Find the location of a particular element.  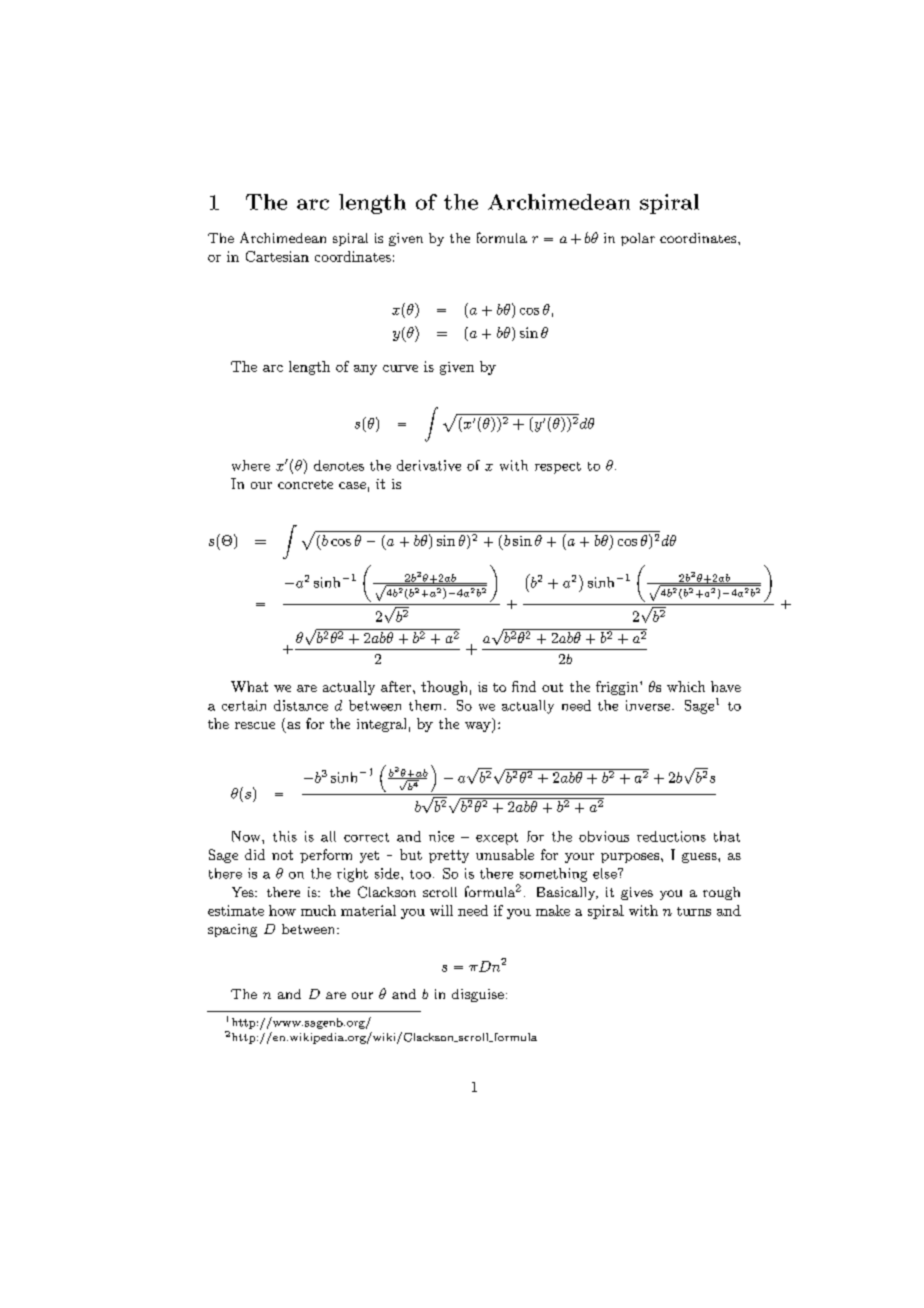

polar is located at coordinates (638, 239).
